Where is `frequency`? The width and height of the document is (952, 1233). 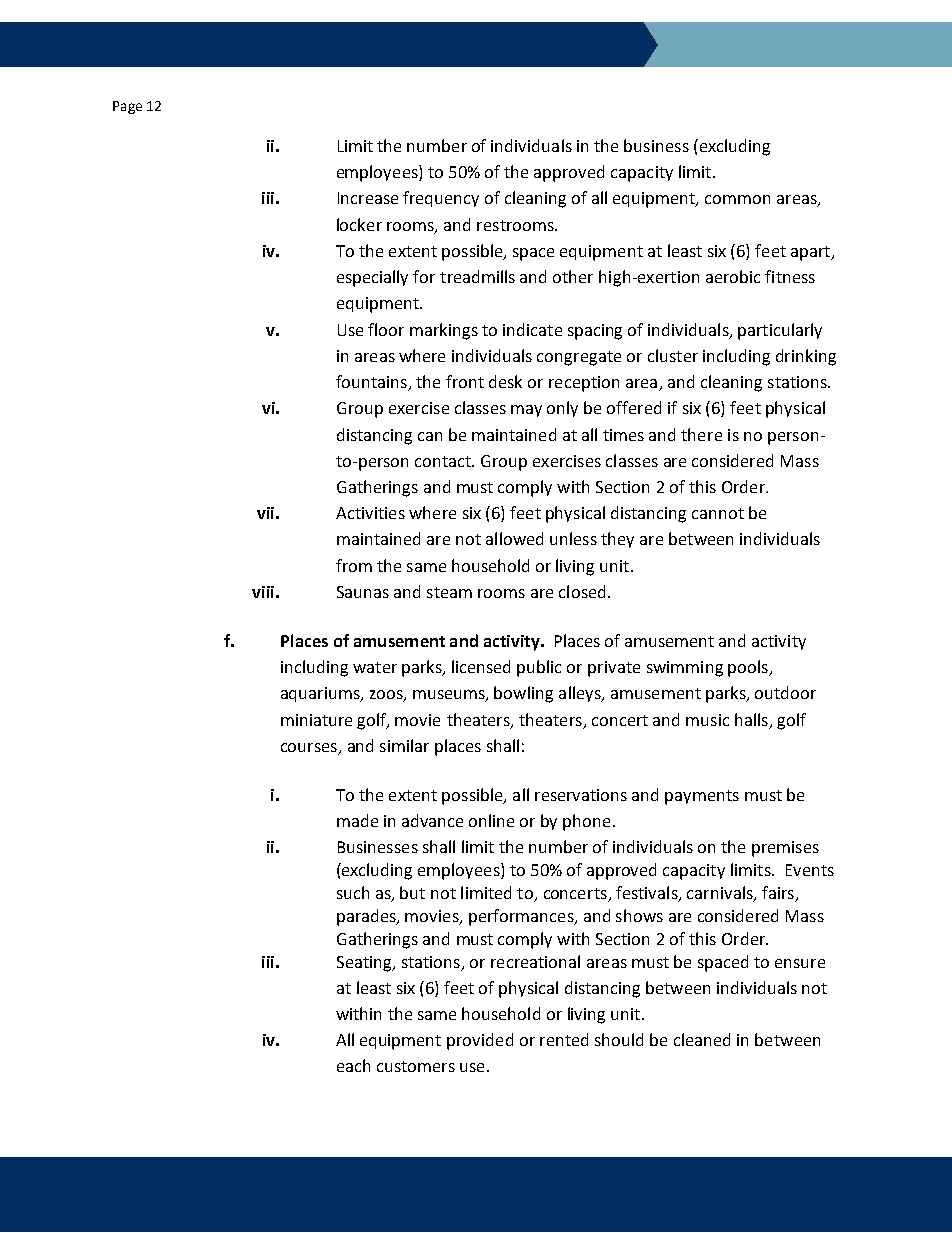 frequency is located at coordinates (441, 199).
